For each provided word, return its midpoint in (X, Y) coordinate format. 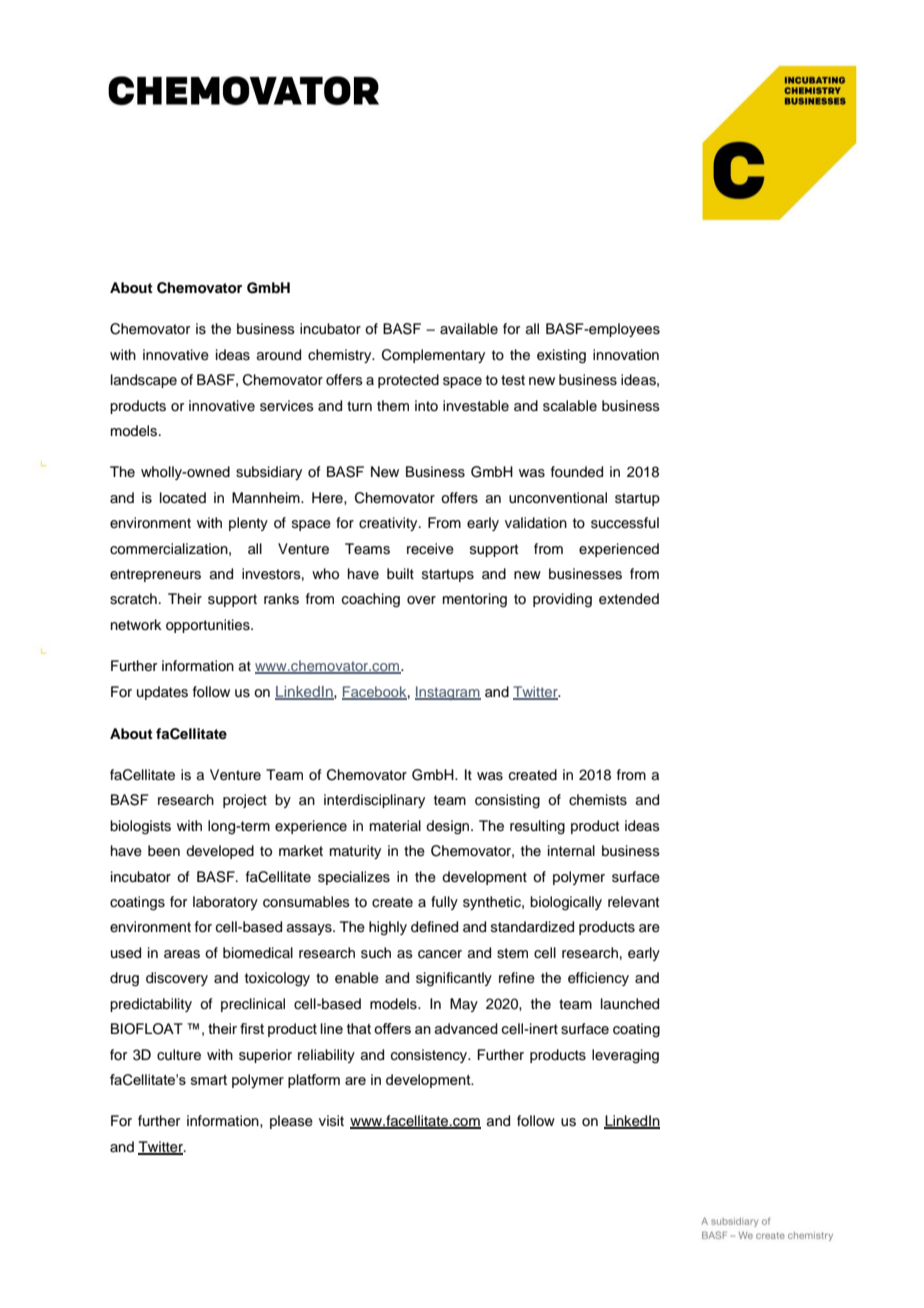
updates (162, 693)
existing (561, 356)
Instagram (448, 693)
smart (209, 1080)
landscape (144, 381)
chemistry (341, 356)
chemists (598, 800)
